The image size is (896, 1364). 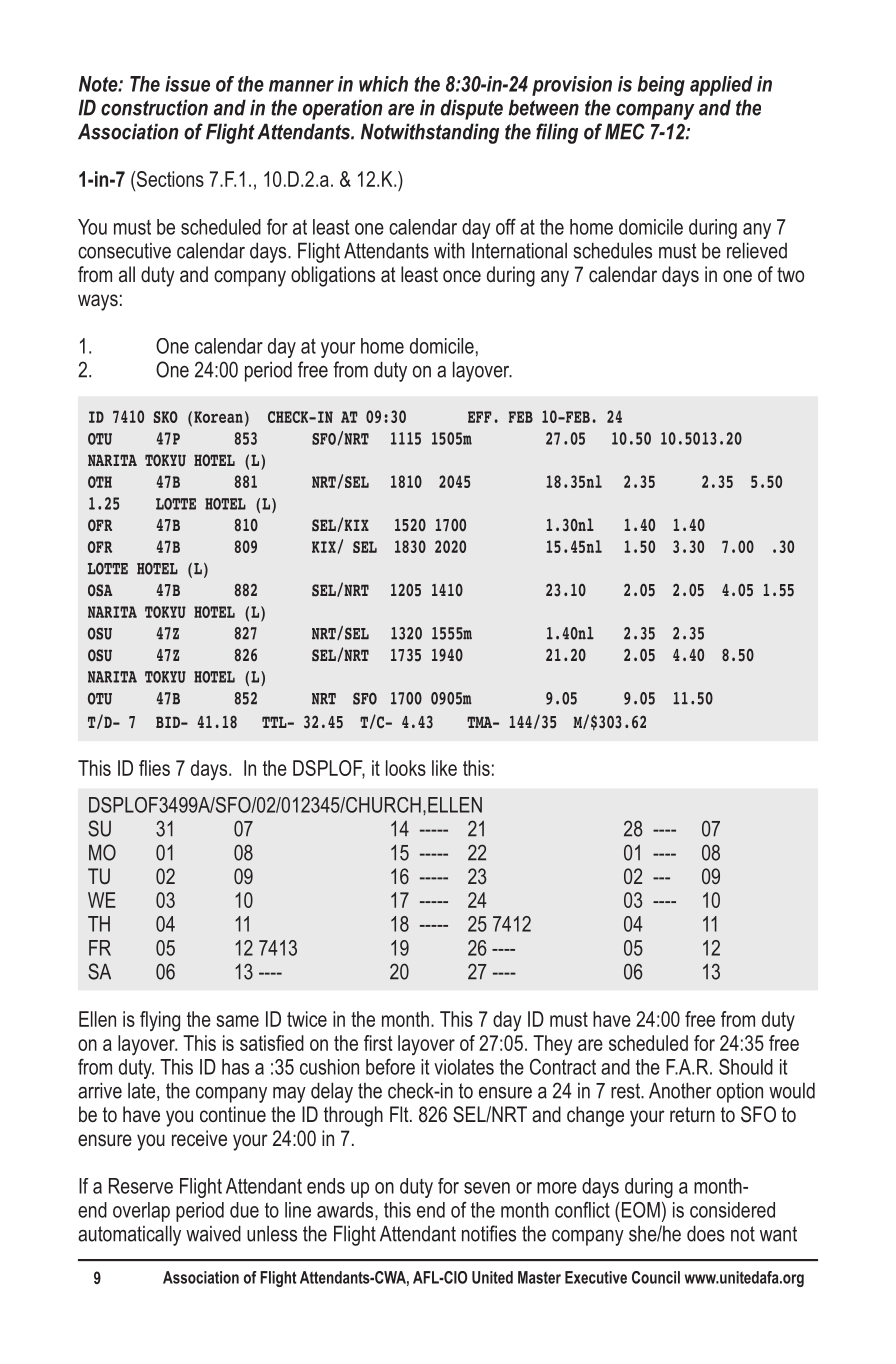 I want to click on applied, so click(x=721, y=86).
